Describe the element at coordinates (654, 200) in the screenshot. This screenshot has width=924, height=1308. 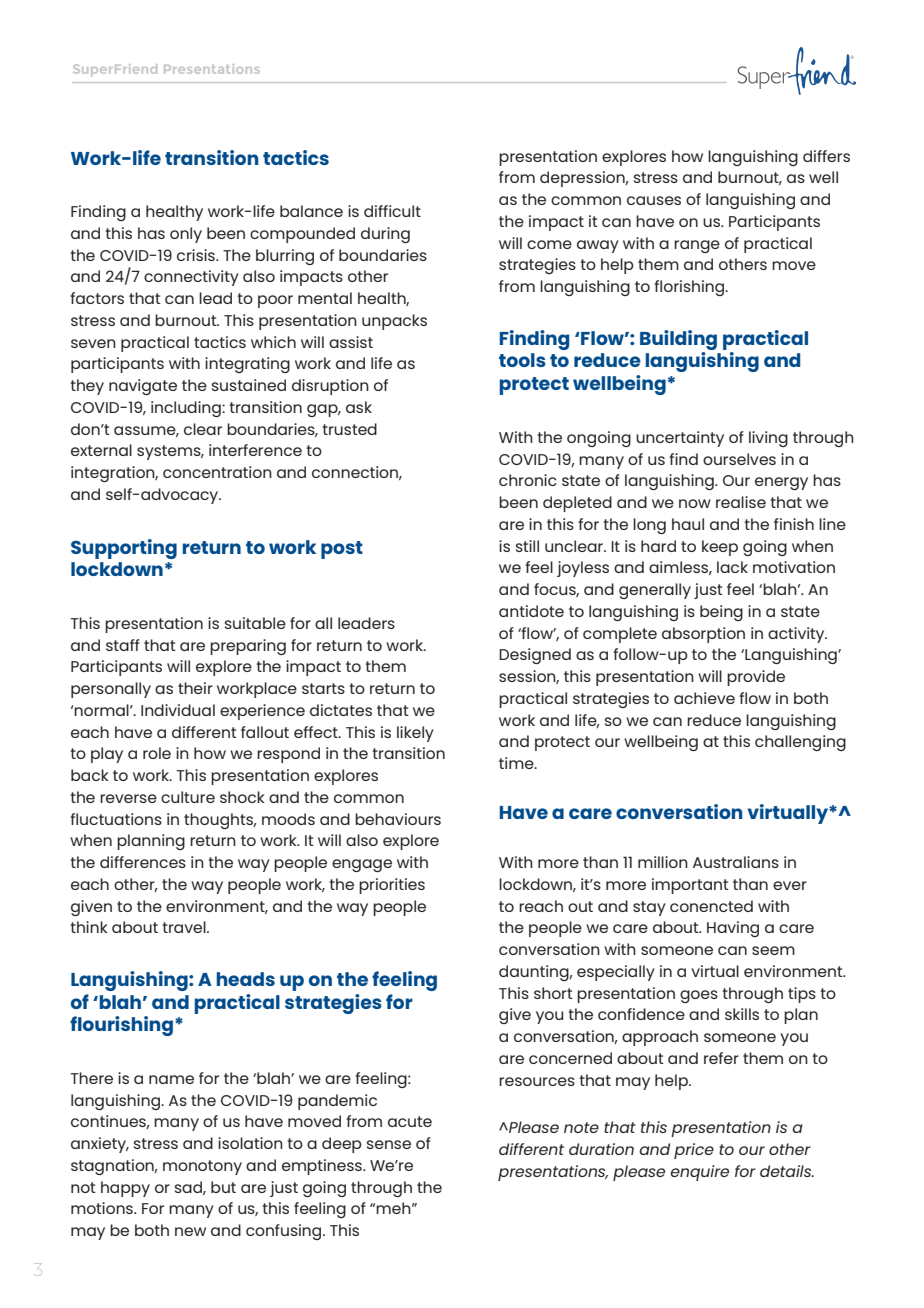
I see `causes` at that location.
